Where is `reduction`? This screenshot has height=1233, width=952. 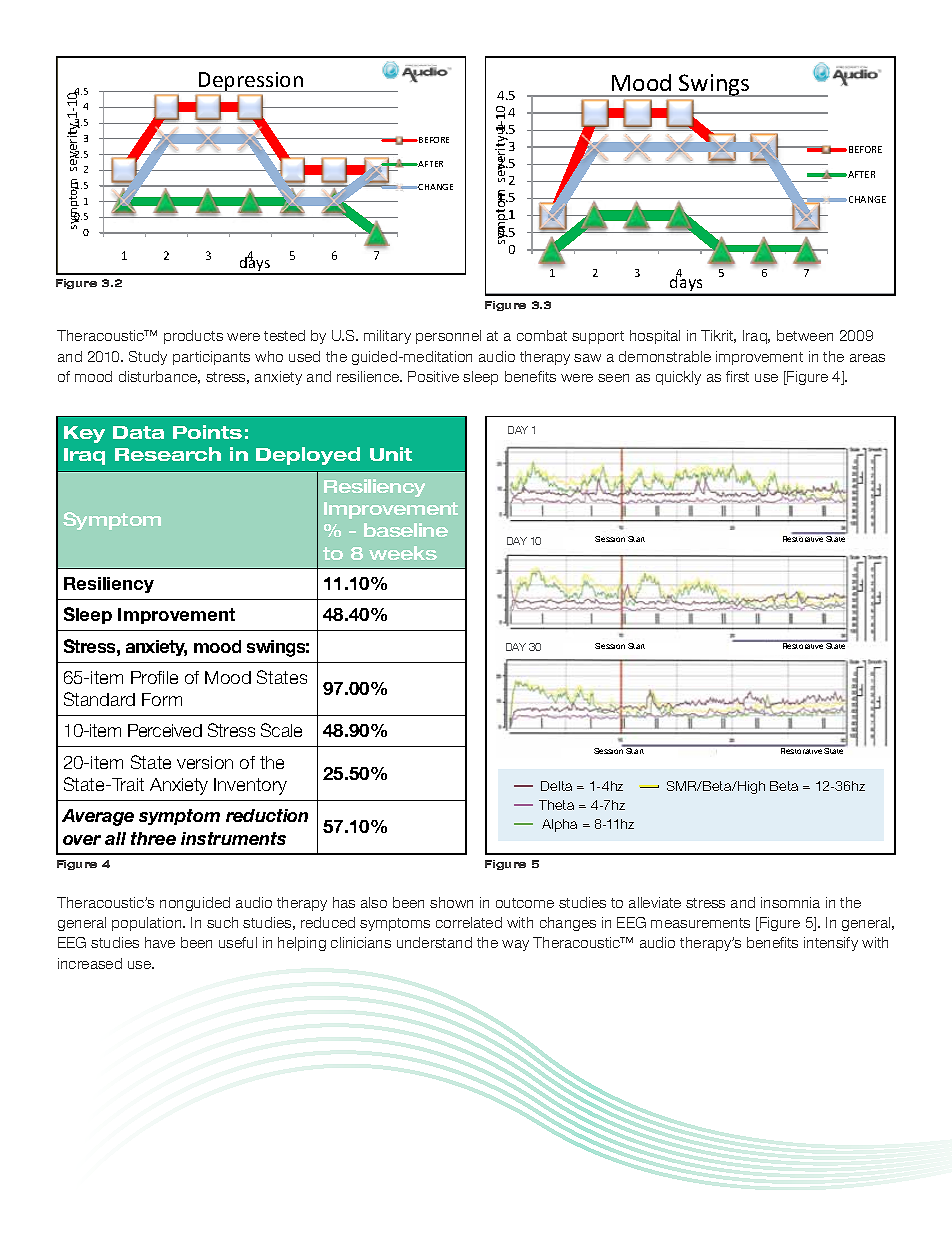 reduction is located at coordinates (267, 815).
